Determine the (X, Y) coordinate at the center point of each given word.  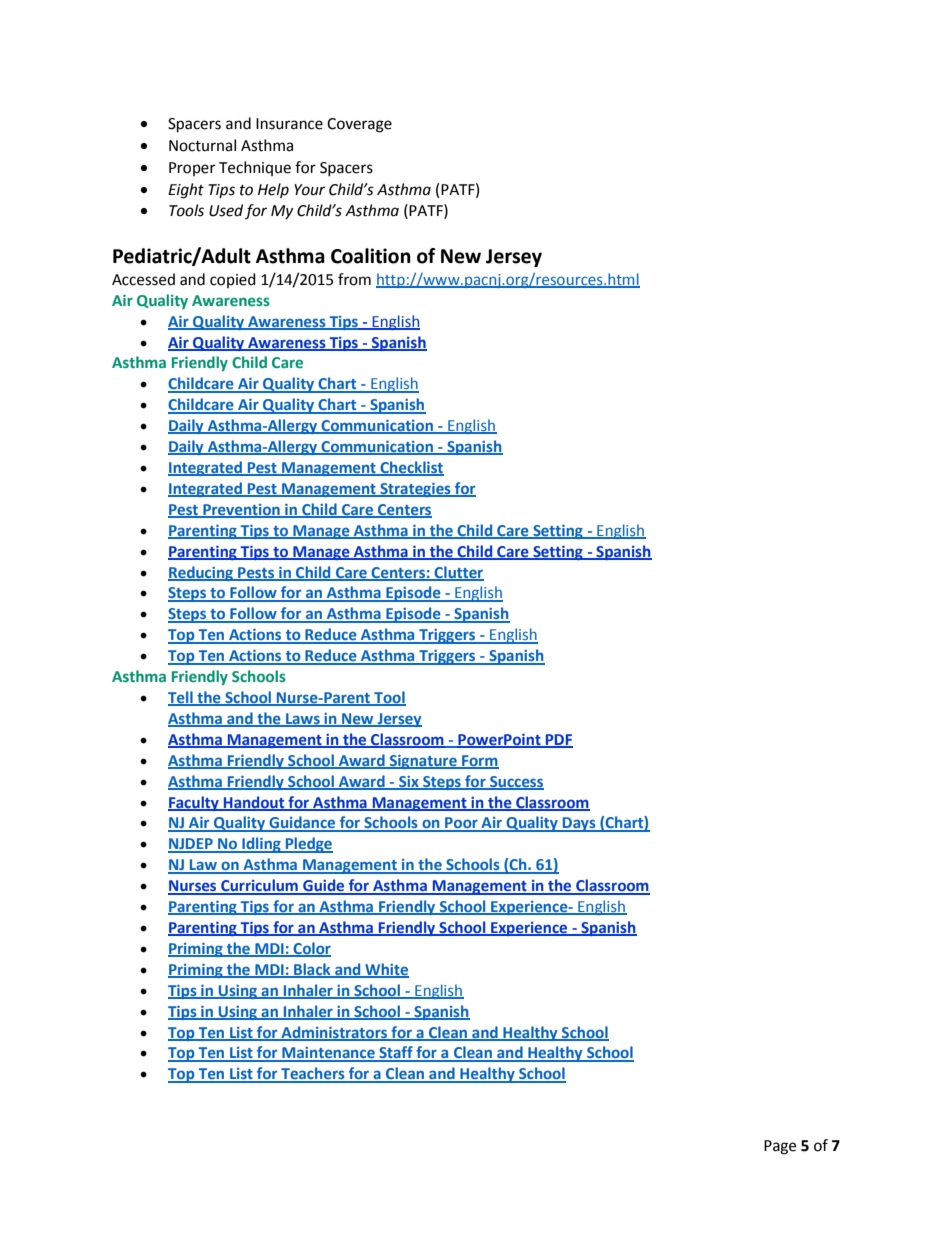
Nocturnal (202, 145)
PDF (558, 740)
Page (780, 1147)
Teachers (313, 1074)
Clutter (458, 573)
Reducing (202, 573)
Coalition (371, 256)
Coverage (359, 125)
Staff (396, 1053)
